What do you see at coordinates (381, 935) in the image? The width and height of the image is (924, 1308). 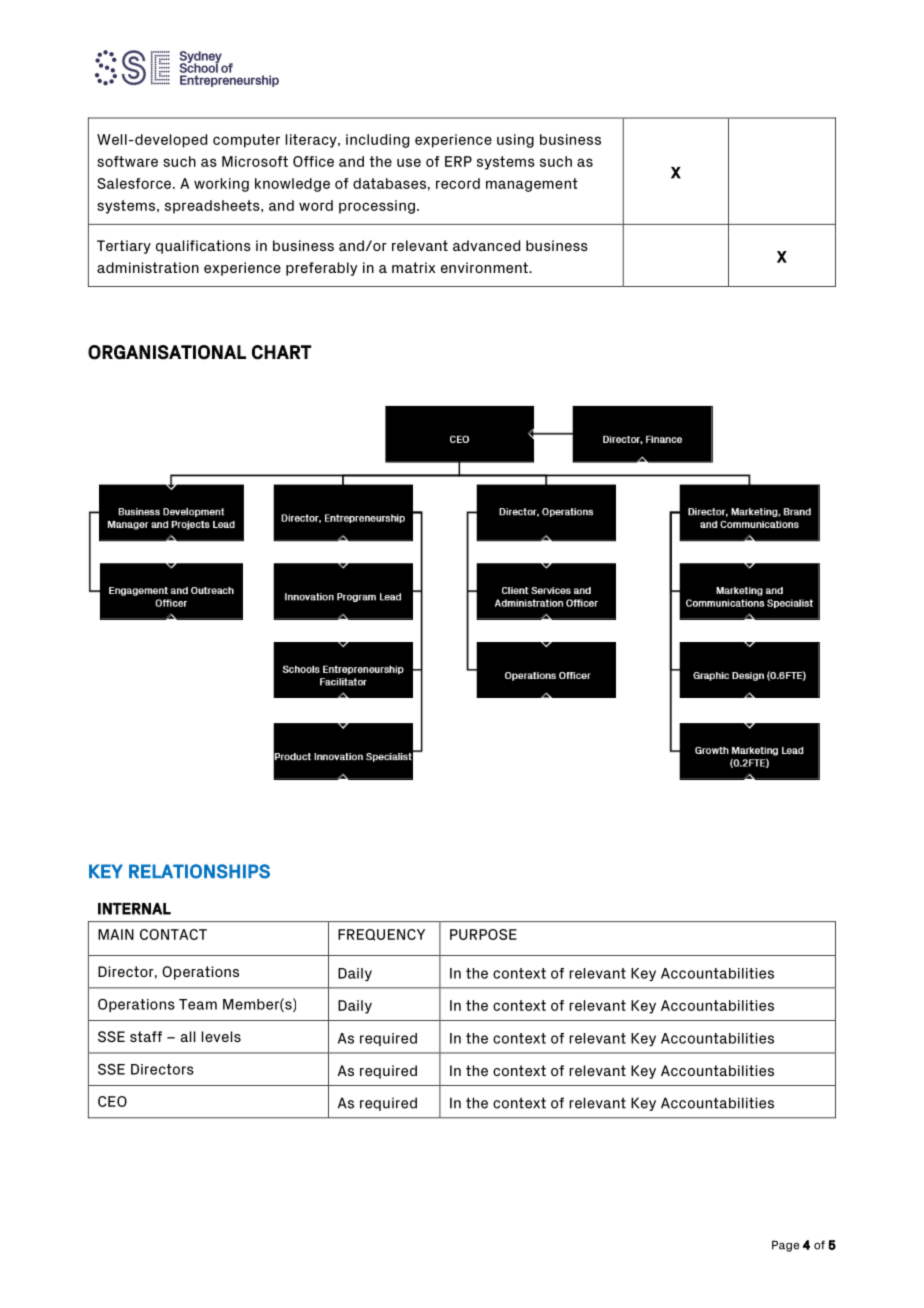 I see `FREQUENCY` at bounding box center [381, 935].
